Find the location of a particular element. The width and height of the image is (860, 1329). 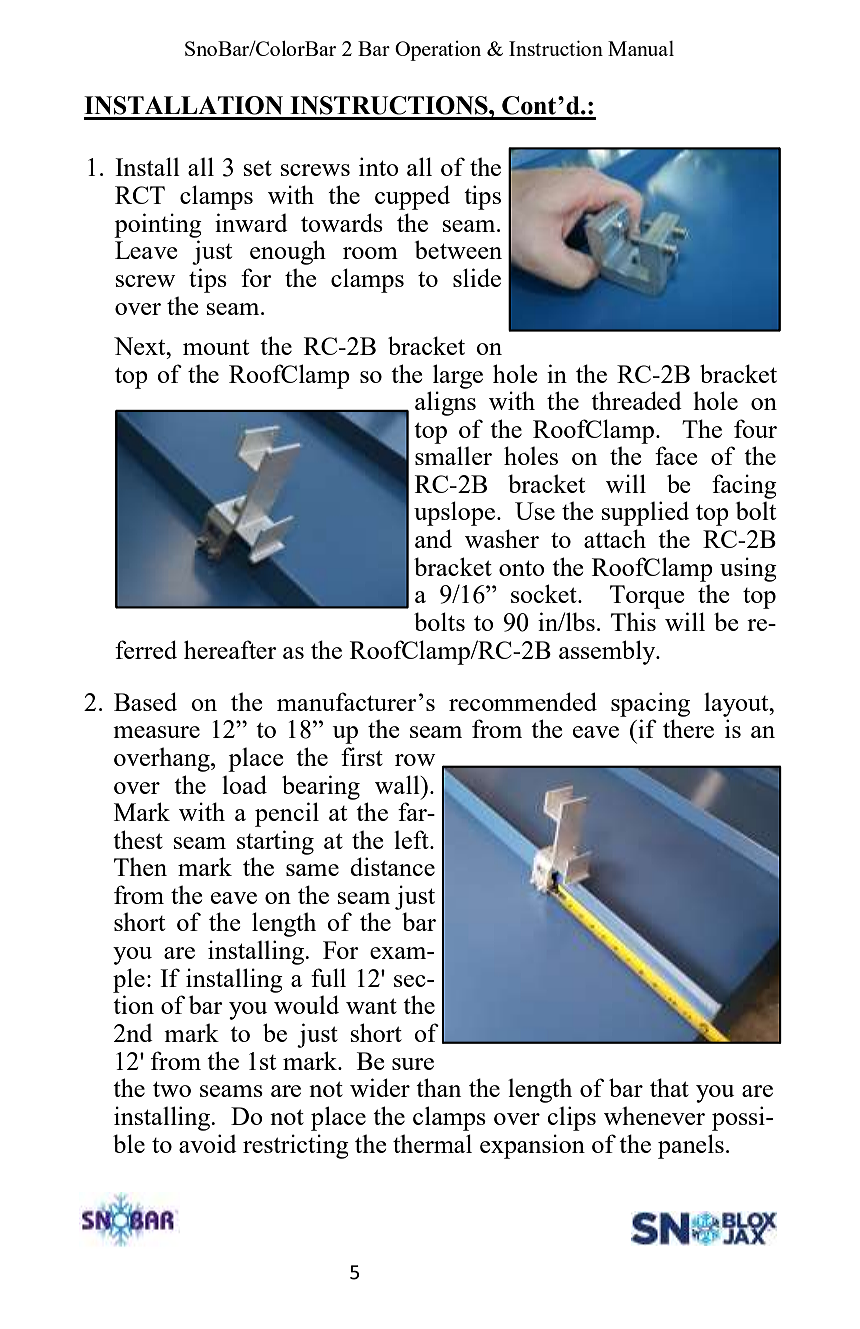

Torque is located at coordinates (647, 597).
